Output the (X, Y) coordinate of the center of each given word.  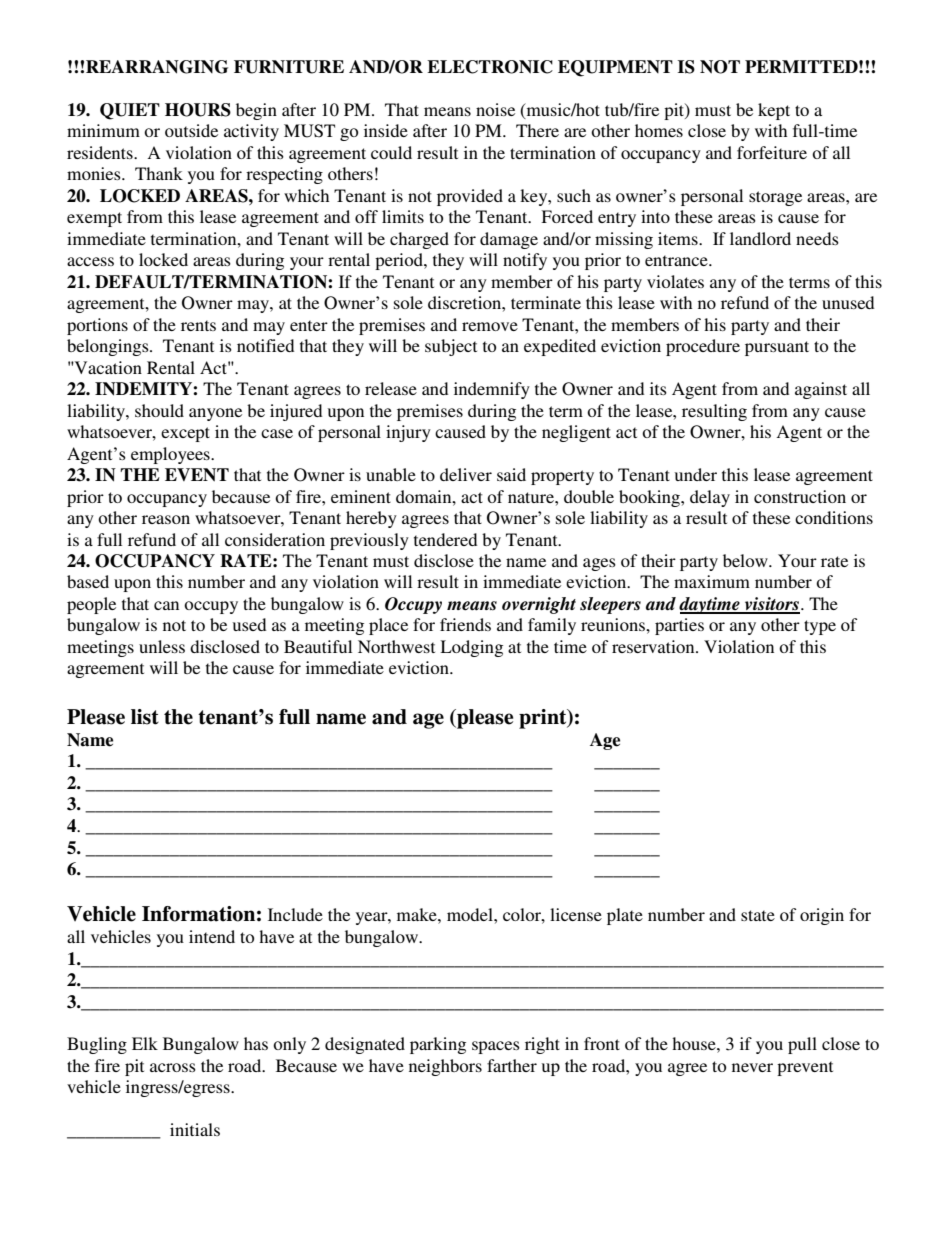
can (166, 605)
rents (198, 325)
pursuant (777, 348)
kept (774, 111)
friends (465, 624)
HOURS (198, 110)
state (758, 915)
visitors (771, 605)
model (471, 914)
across (173, 1067)
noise (495, 109)
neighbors (445, 1067)
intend (212, 936)
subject (451, 347)
